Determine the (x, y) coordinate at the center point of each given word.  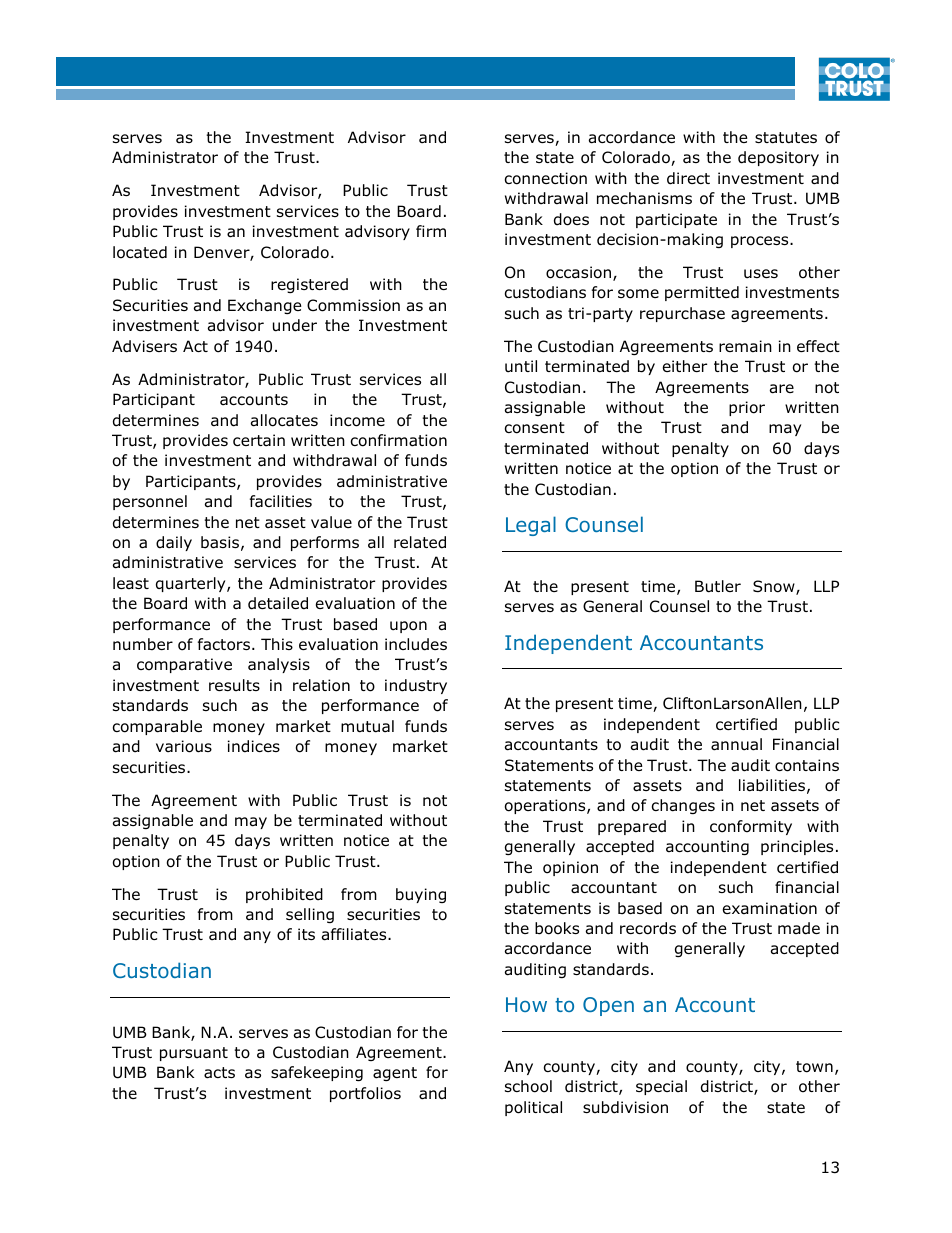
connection (546, 178)
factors (225, 644)
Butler (718, 586)
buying (421, 895)
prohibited (284, 895)
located (140, 252)
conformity (751, 827)
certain (259, 440)
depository (778, 158)
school (528, 1086)
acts (219, 1073)
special (661, 1087)
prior (747, 408)
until (521, 366)
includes (416, 644)
